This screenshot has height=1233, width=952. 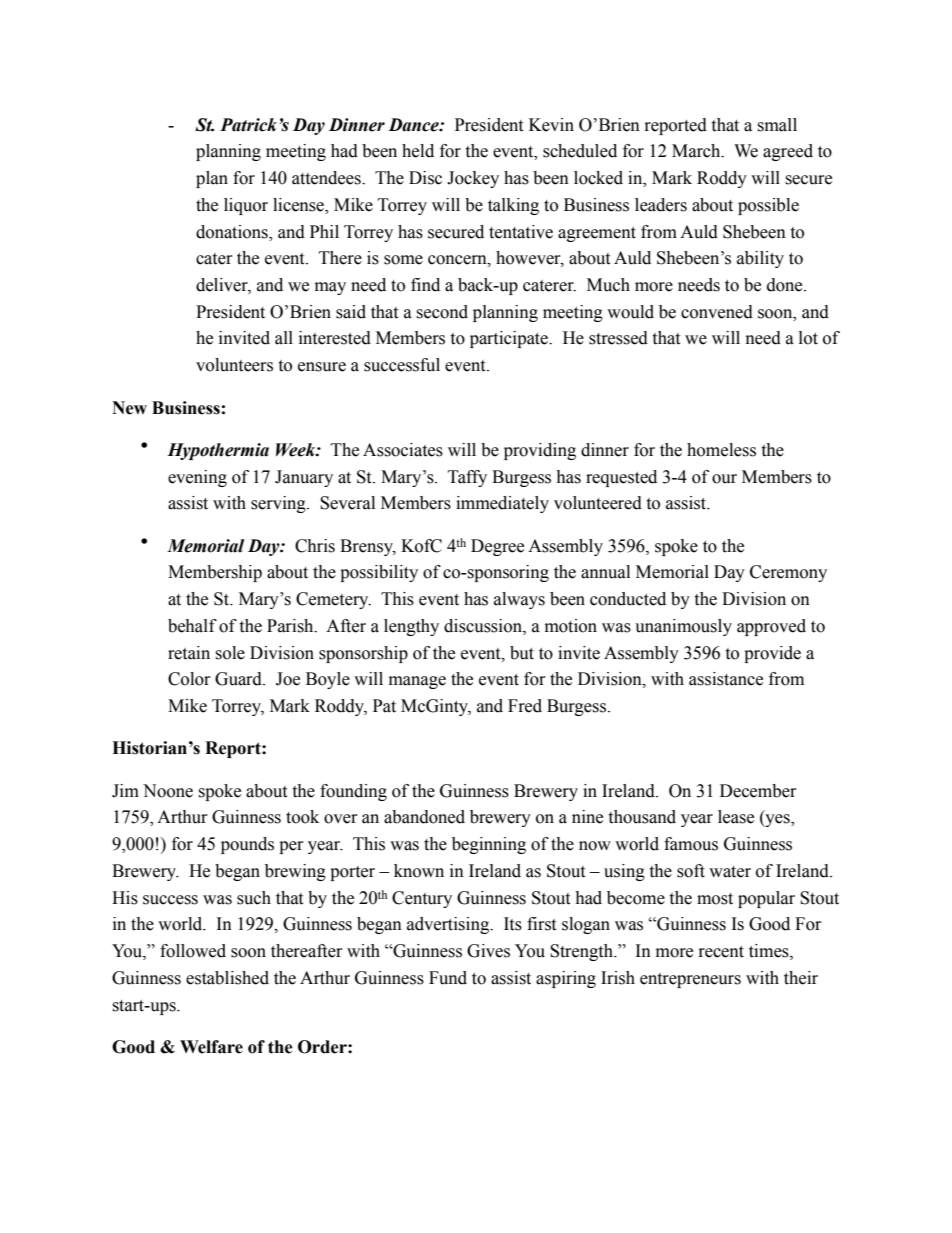 What do you see at coordinates (417, 682) in the screenshot?
I see `manage` at bounding box center [417, 682].
